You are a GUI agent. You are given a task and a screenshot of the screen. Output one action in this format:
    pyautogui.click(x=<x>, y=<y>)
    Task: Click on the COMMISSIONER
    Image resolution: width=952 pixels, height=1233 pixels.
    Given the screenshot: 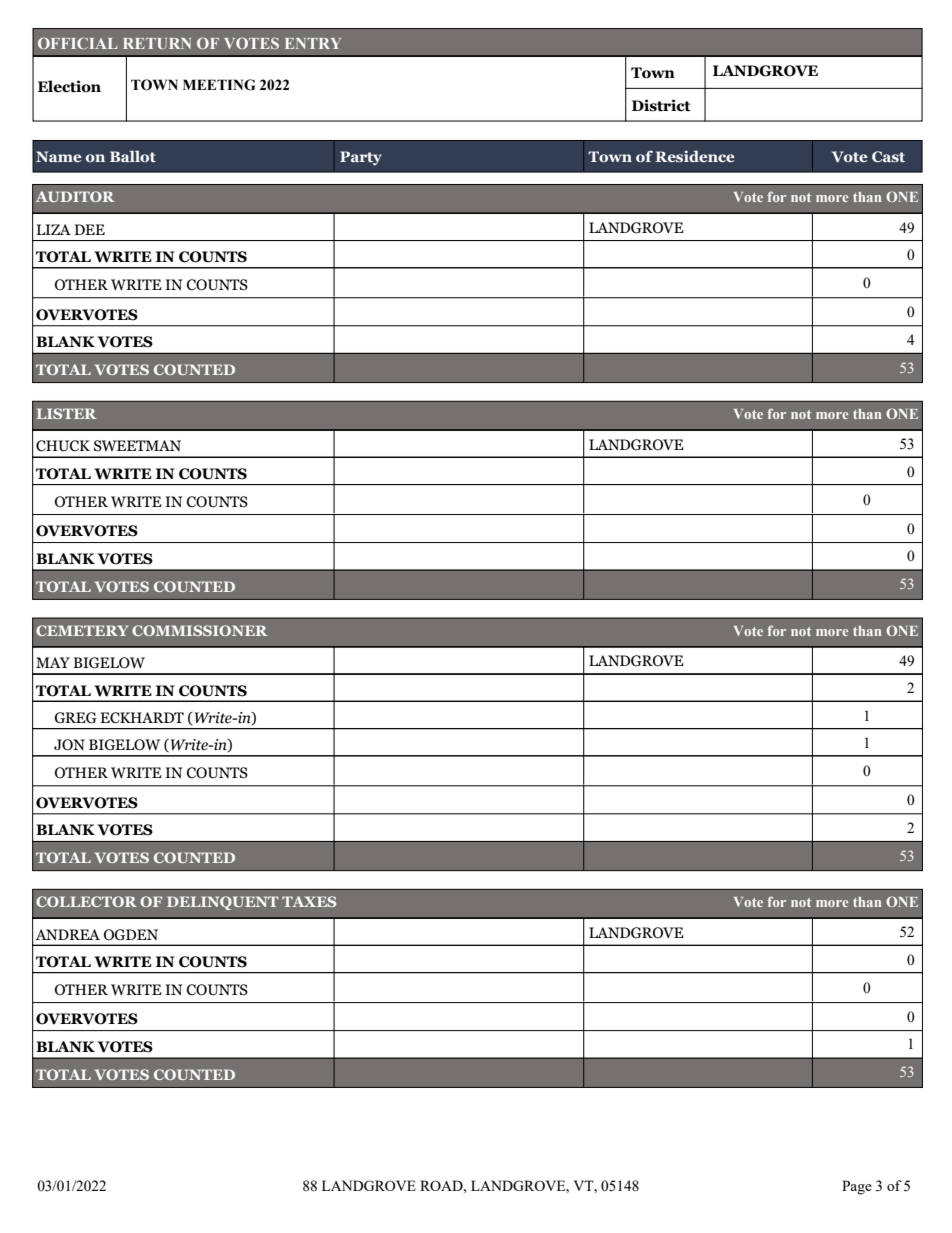 What is the action you would take?
    pyautogui.click(x=199, y=630)
